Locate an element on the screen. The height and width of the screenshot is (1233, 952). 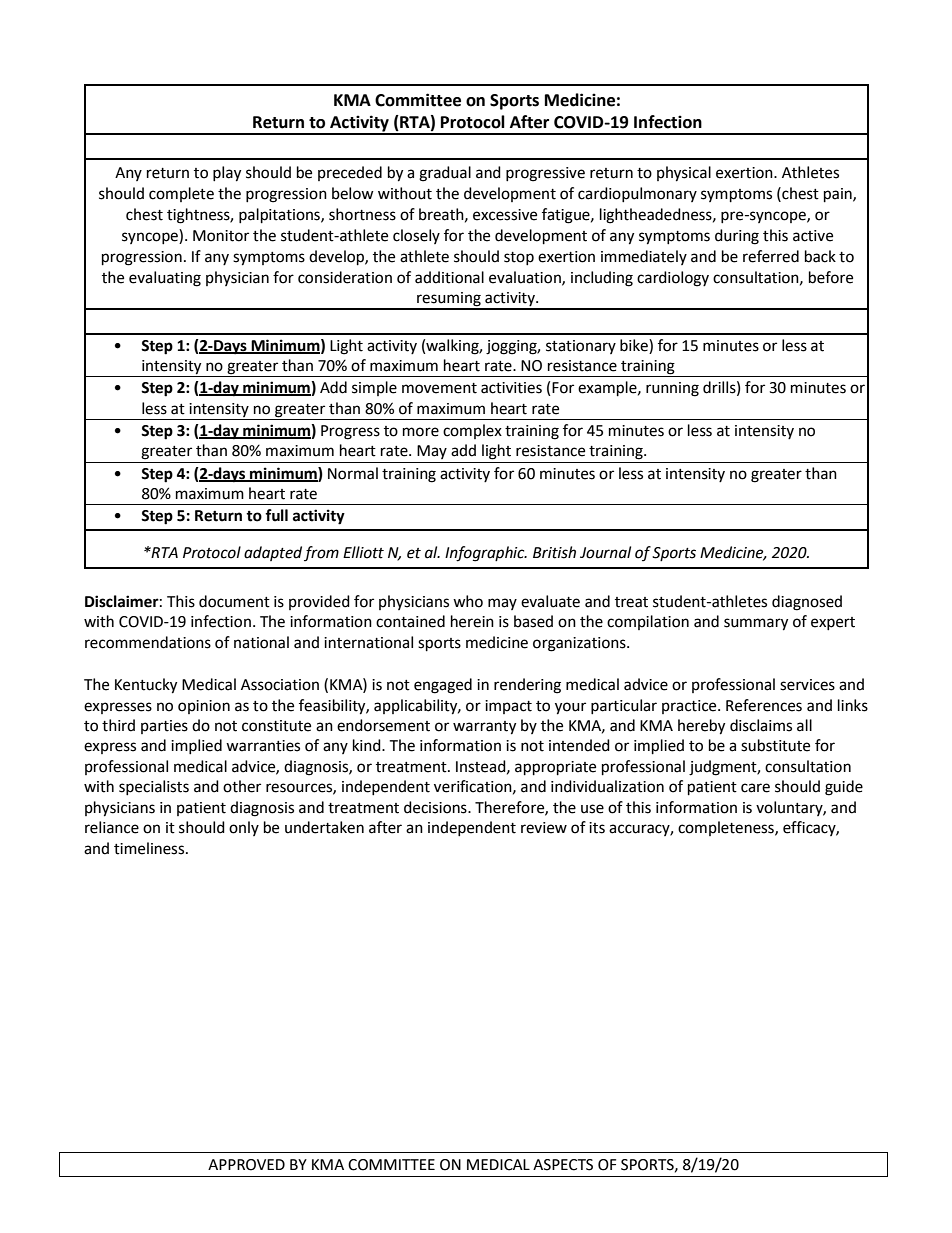
full is located at coordinates (276, 515).
